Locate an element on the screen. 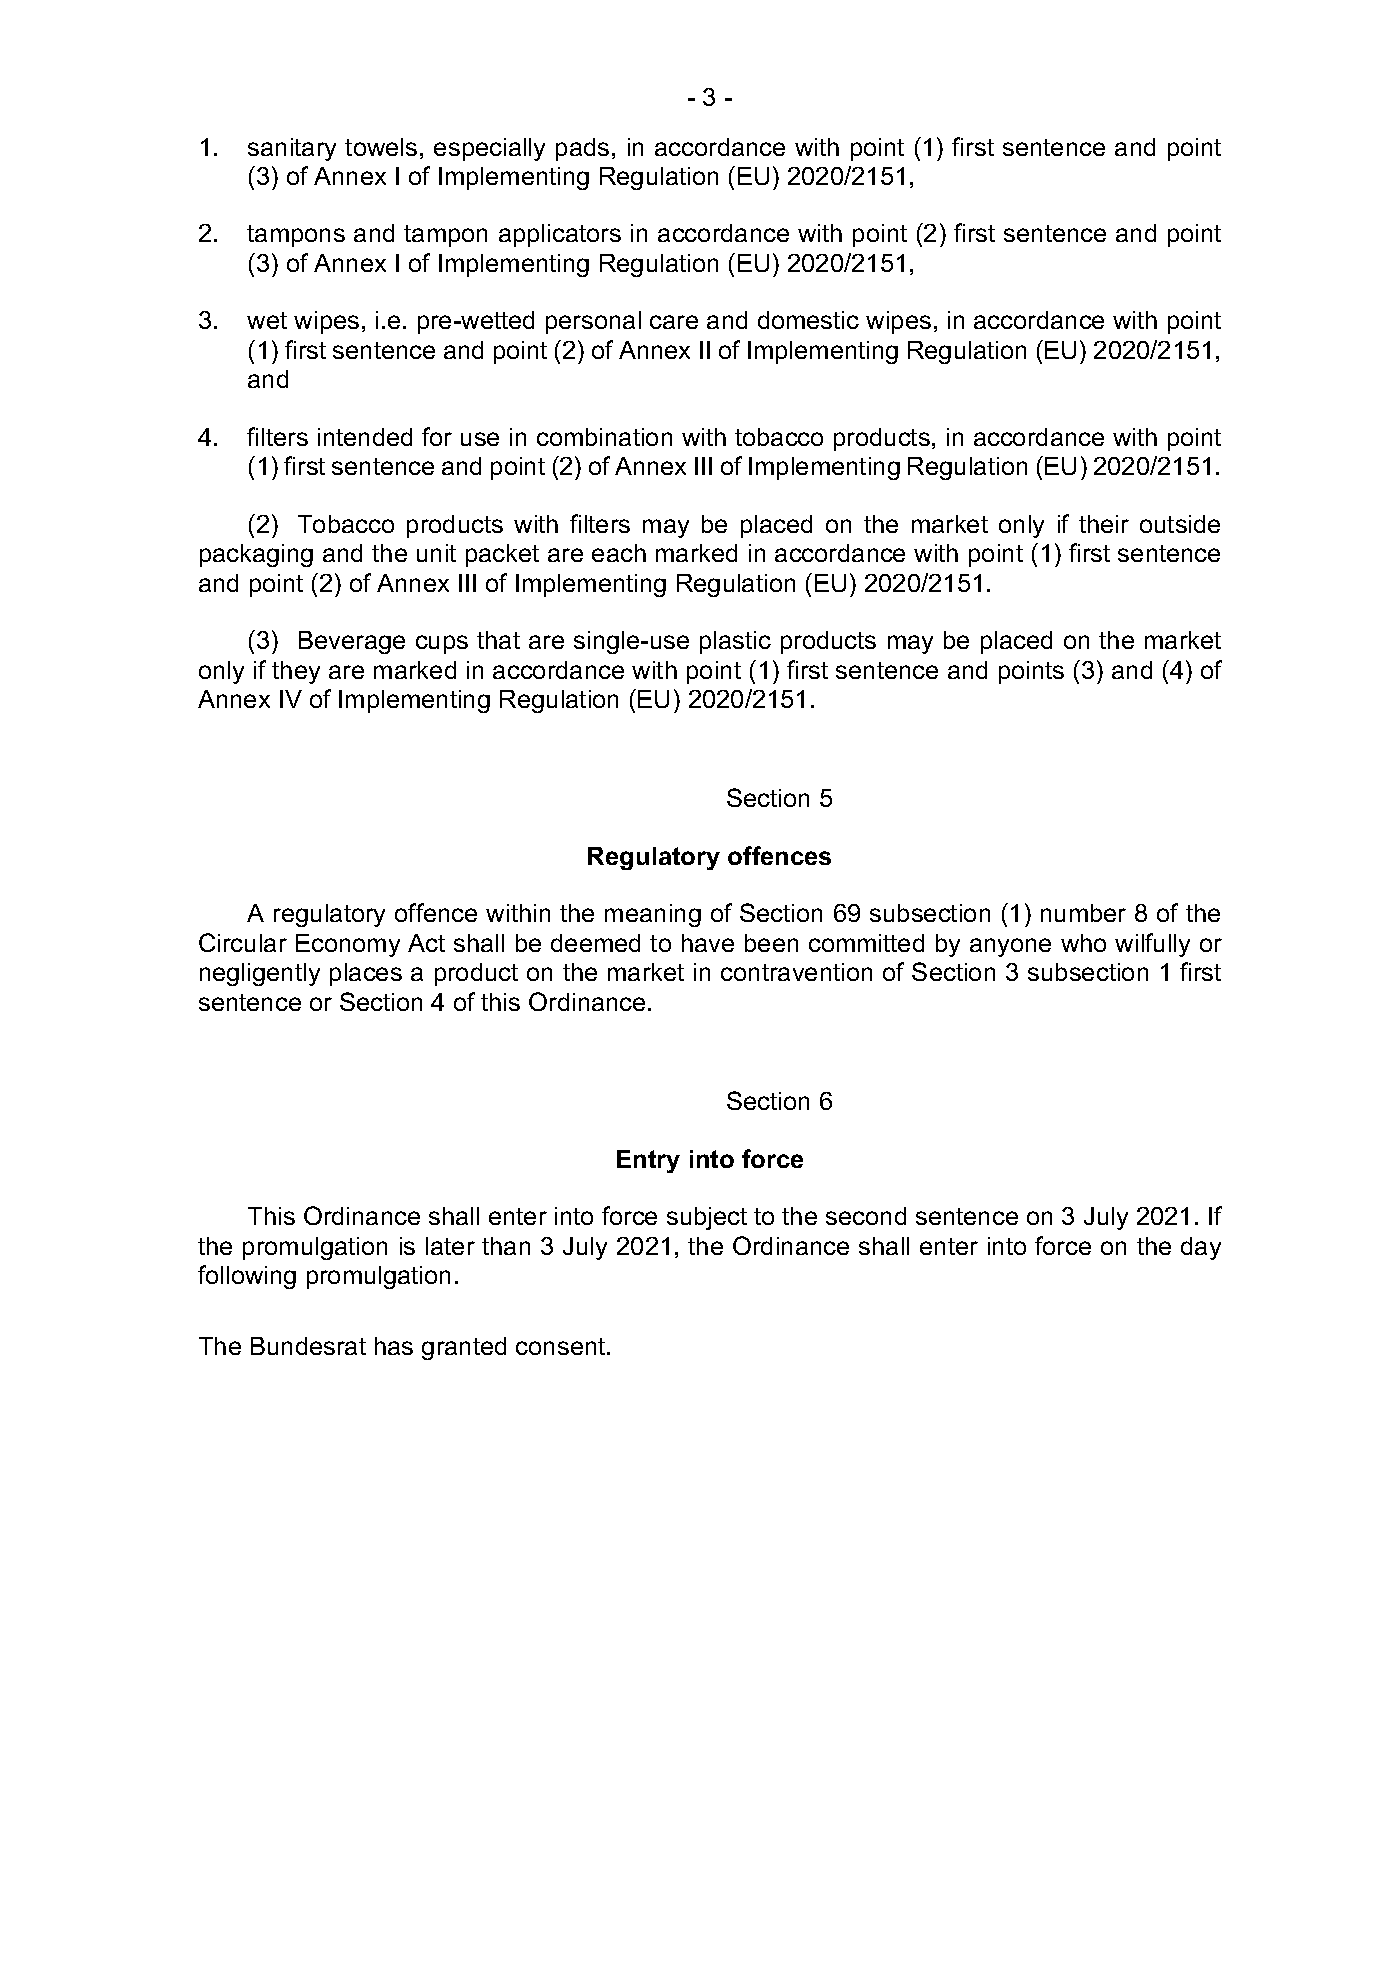 The width and height of the screenshot is (1387, 1962). towels is located at coordinates (381, 147).
